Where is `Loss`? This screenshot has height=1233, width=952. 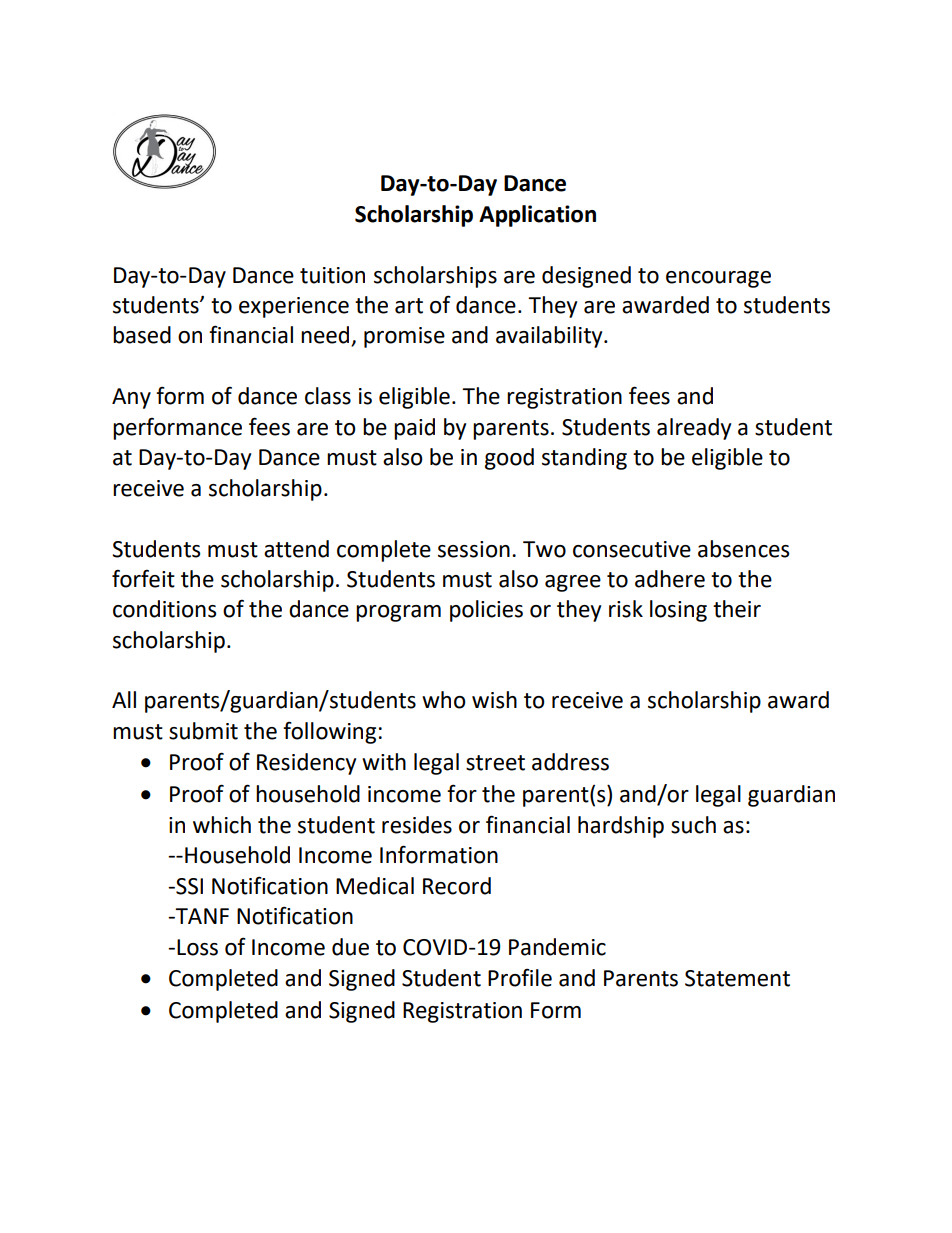 Loss is located at coordinates (197, 947).
